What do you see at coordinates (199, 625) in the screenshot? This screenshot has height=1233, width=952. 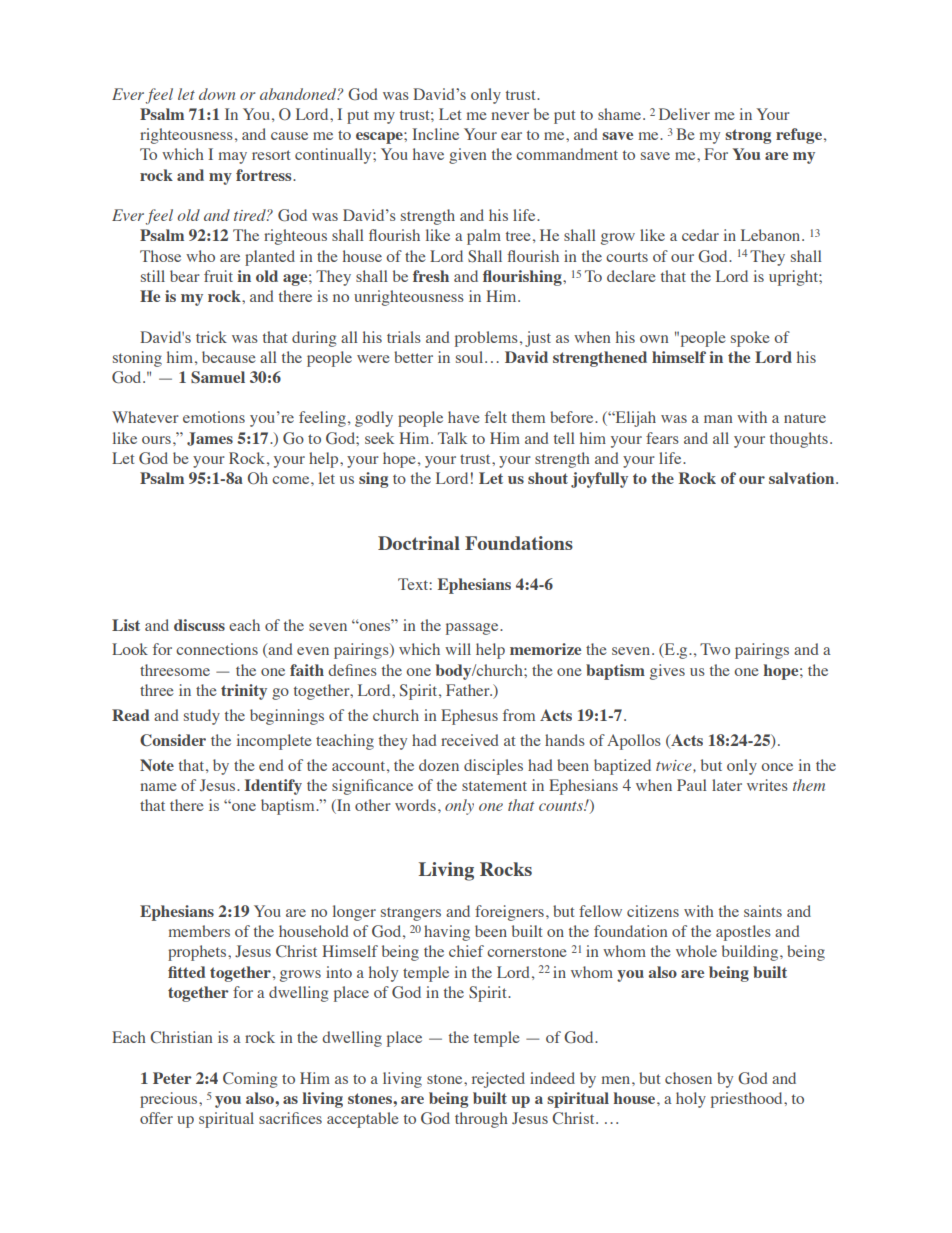 I see `discuss` at bounding box center [199, 625].
